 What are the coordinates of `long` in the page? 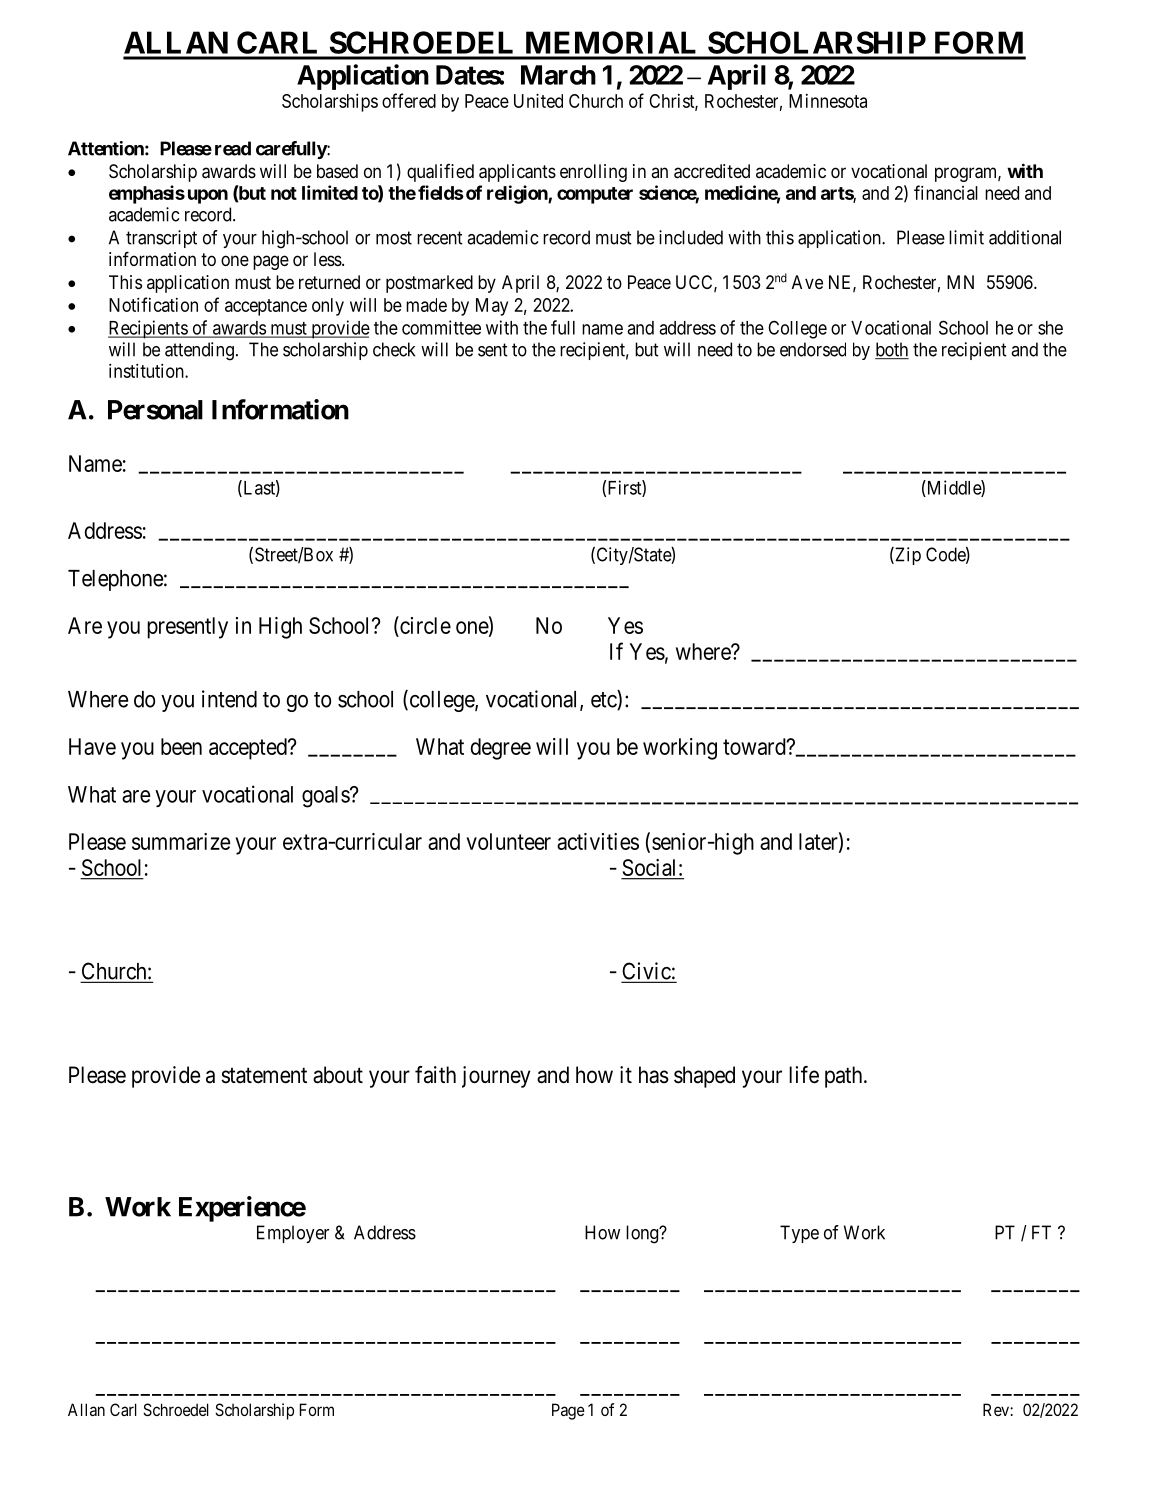 It's located at (643, 1234).
